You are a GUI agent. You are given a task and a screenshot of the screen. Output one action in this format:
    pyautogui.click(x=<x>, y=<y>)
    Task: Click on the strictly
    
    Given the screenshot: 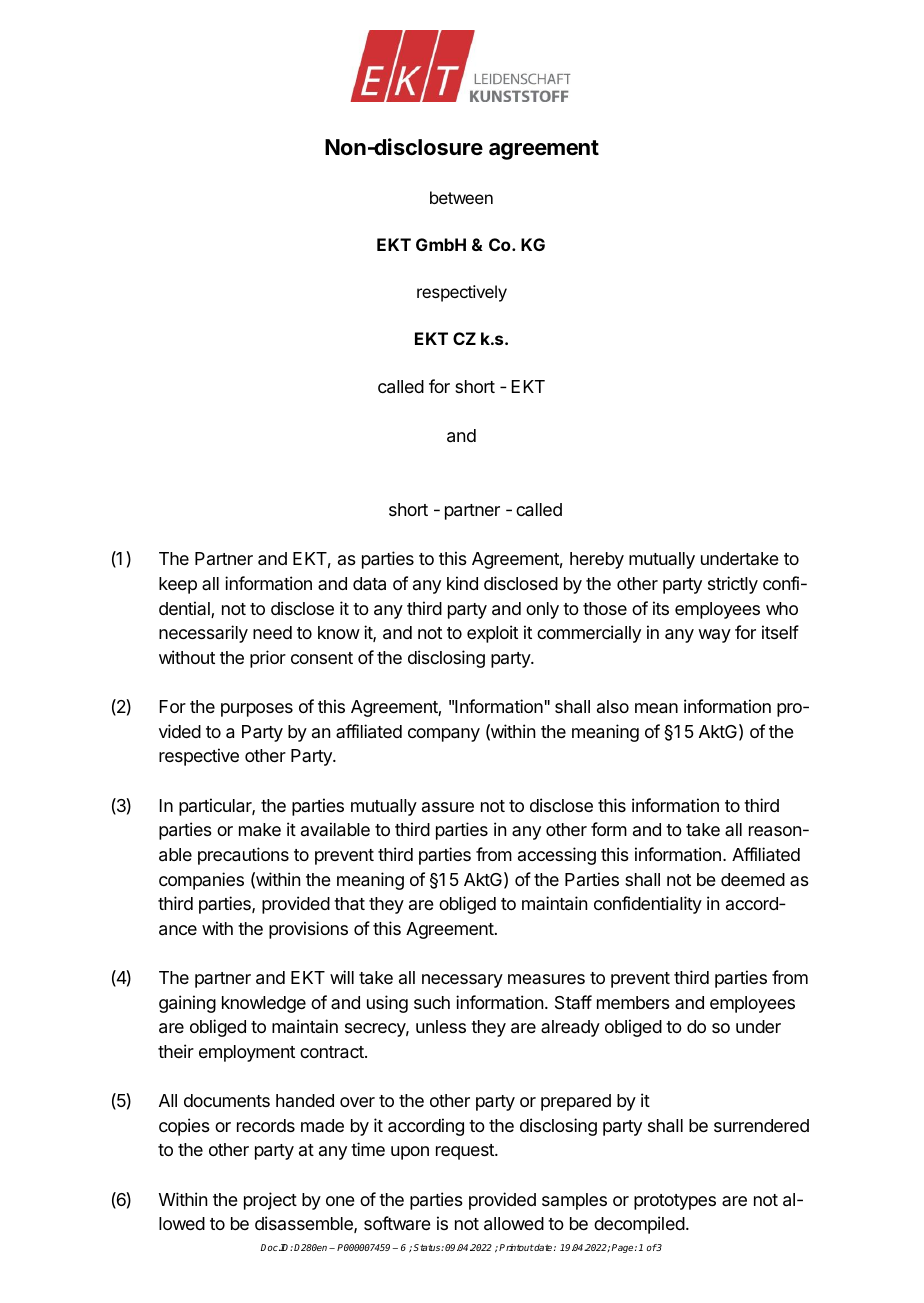 What is the action you would take?
    pyautogui.click(x=733, y=585)
